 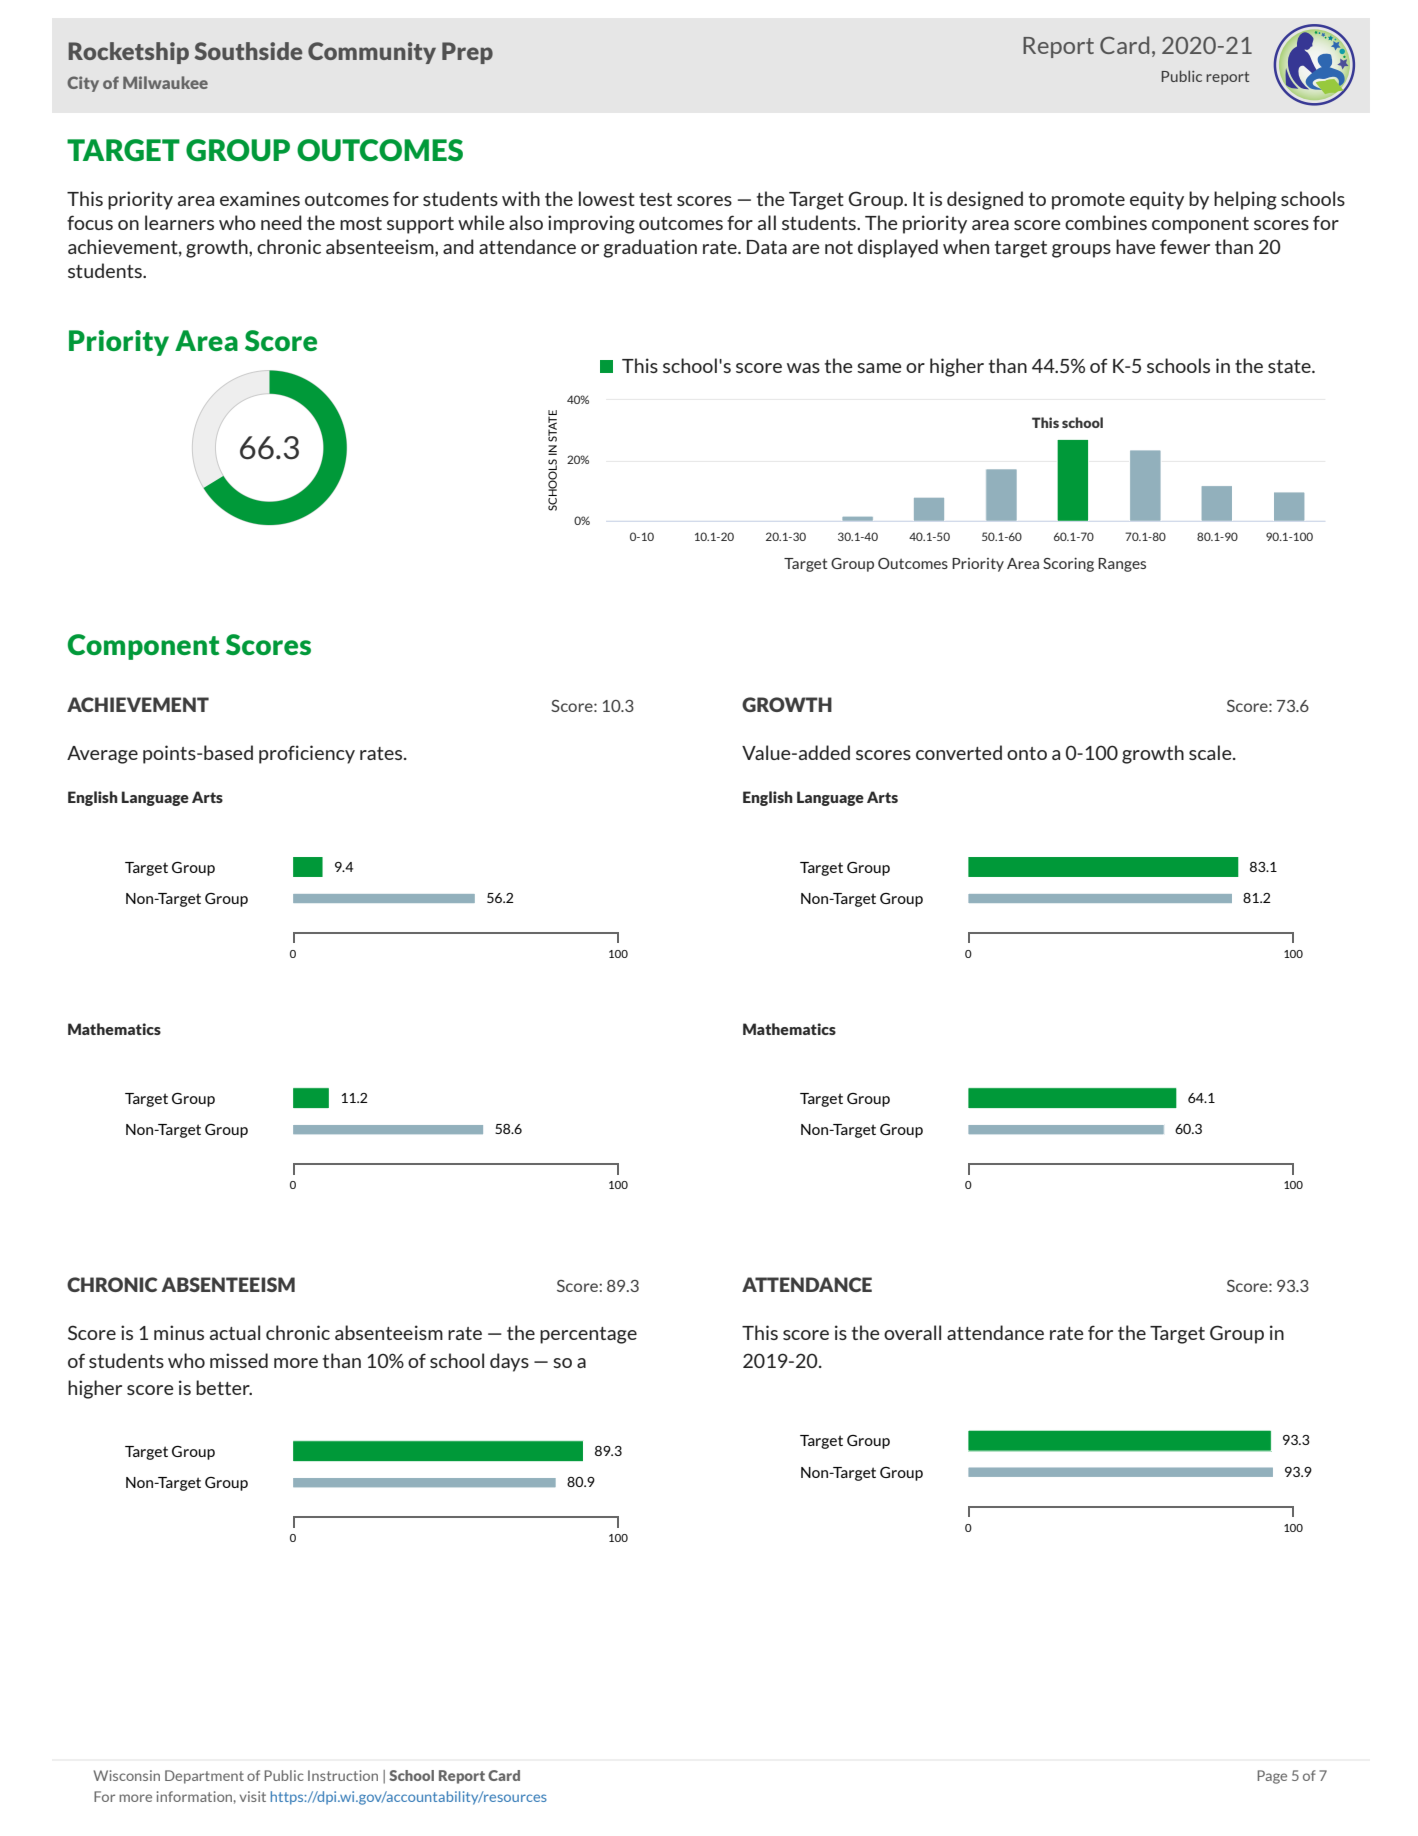 I want to click on Page, so click(x=1272, y=1777).
